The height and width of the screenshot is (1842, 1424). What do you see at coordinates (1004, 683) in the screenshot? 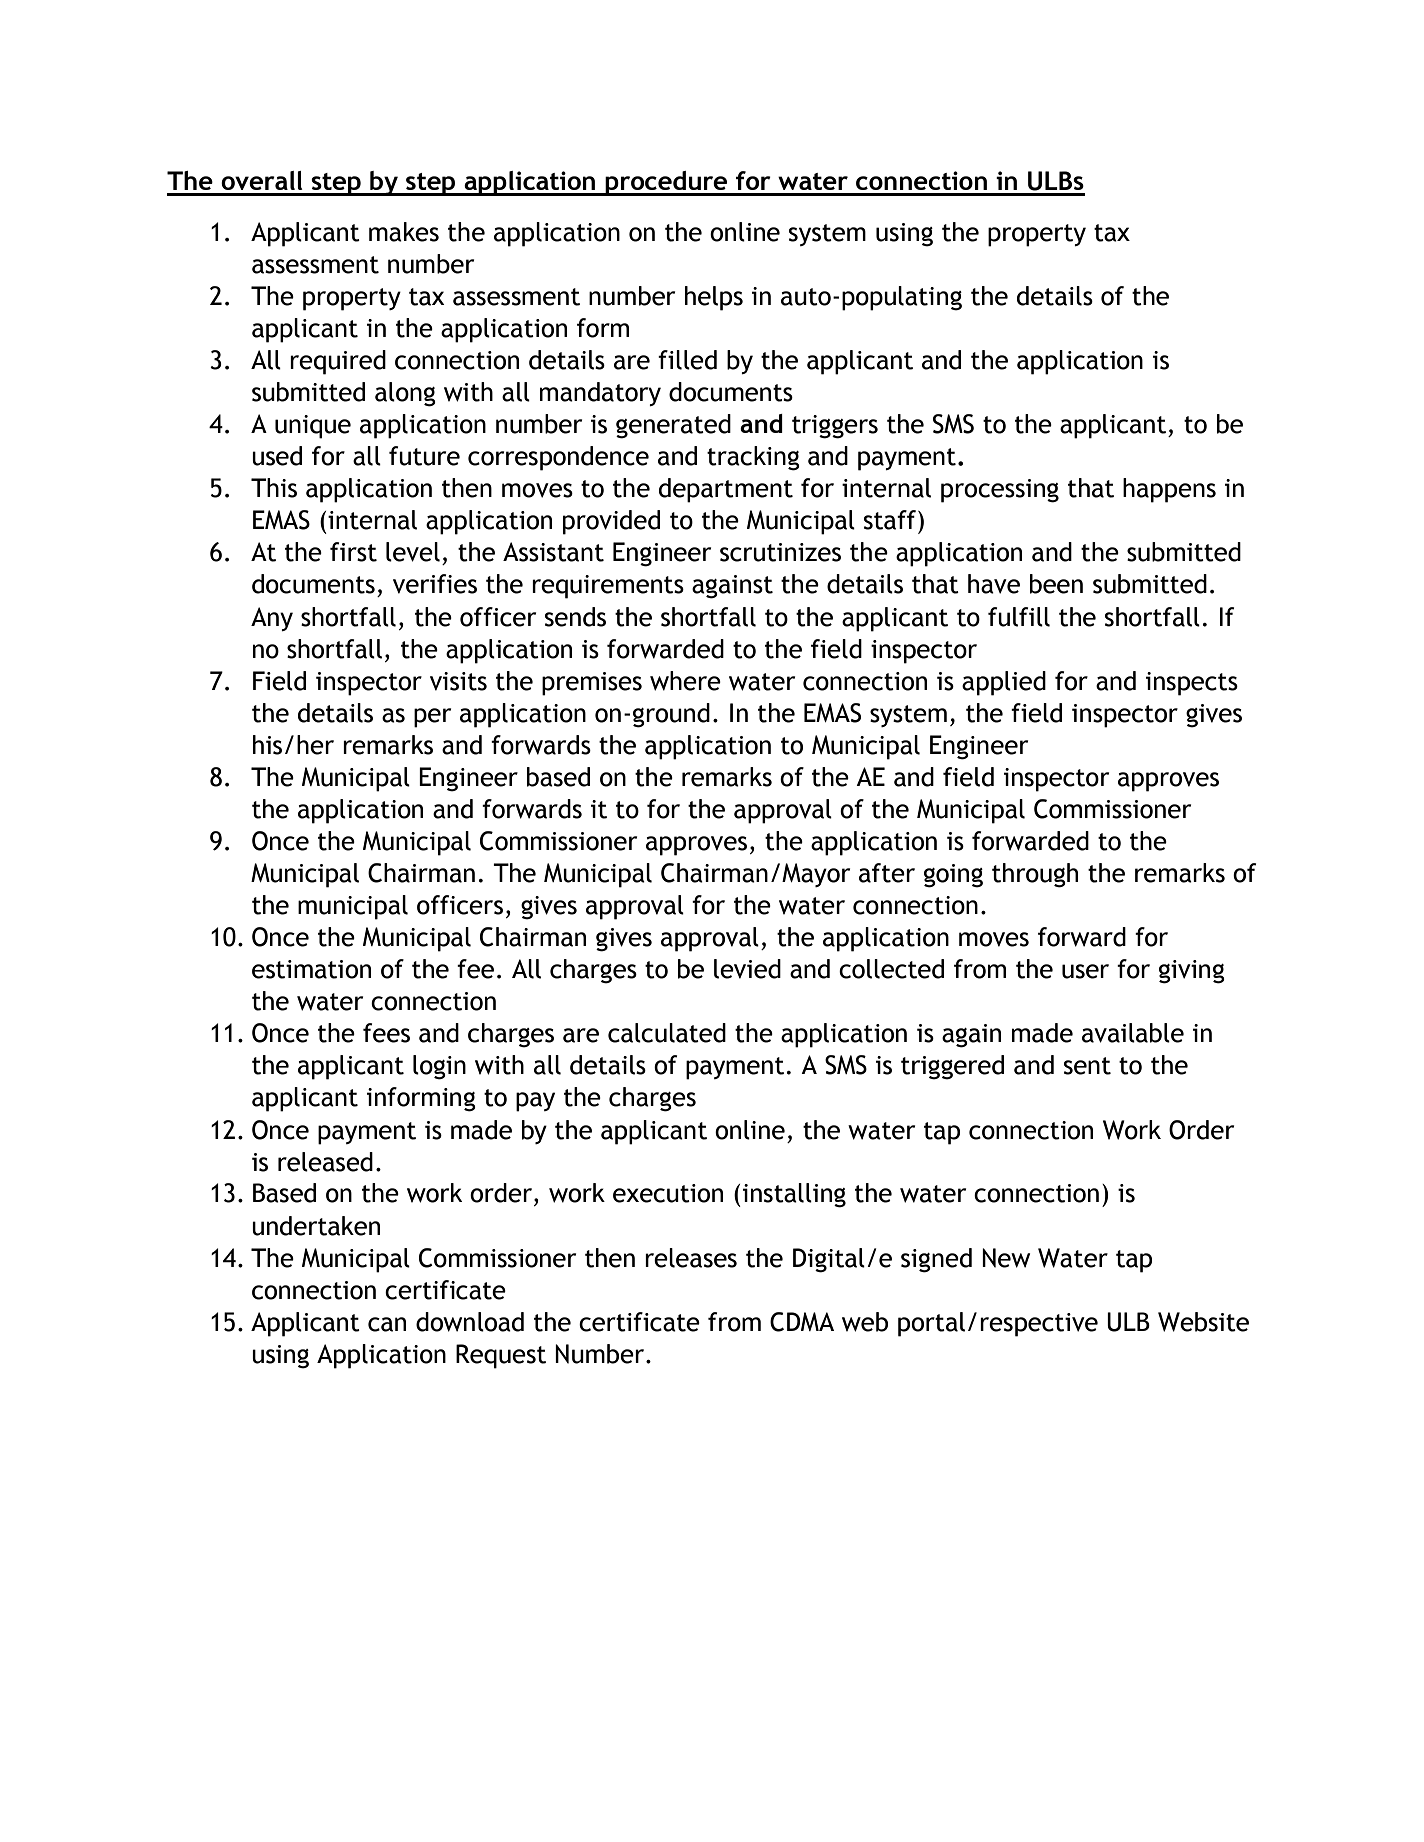
I see `applied` at bounding box center [1004, 683].
